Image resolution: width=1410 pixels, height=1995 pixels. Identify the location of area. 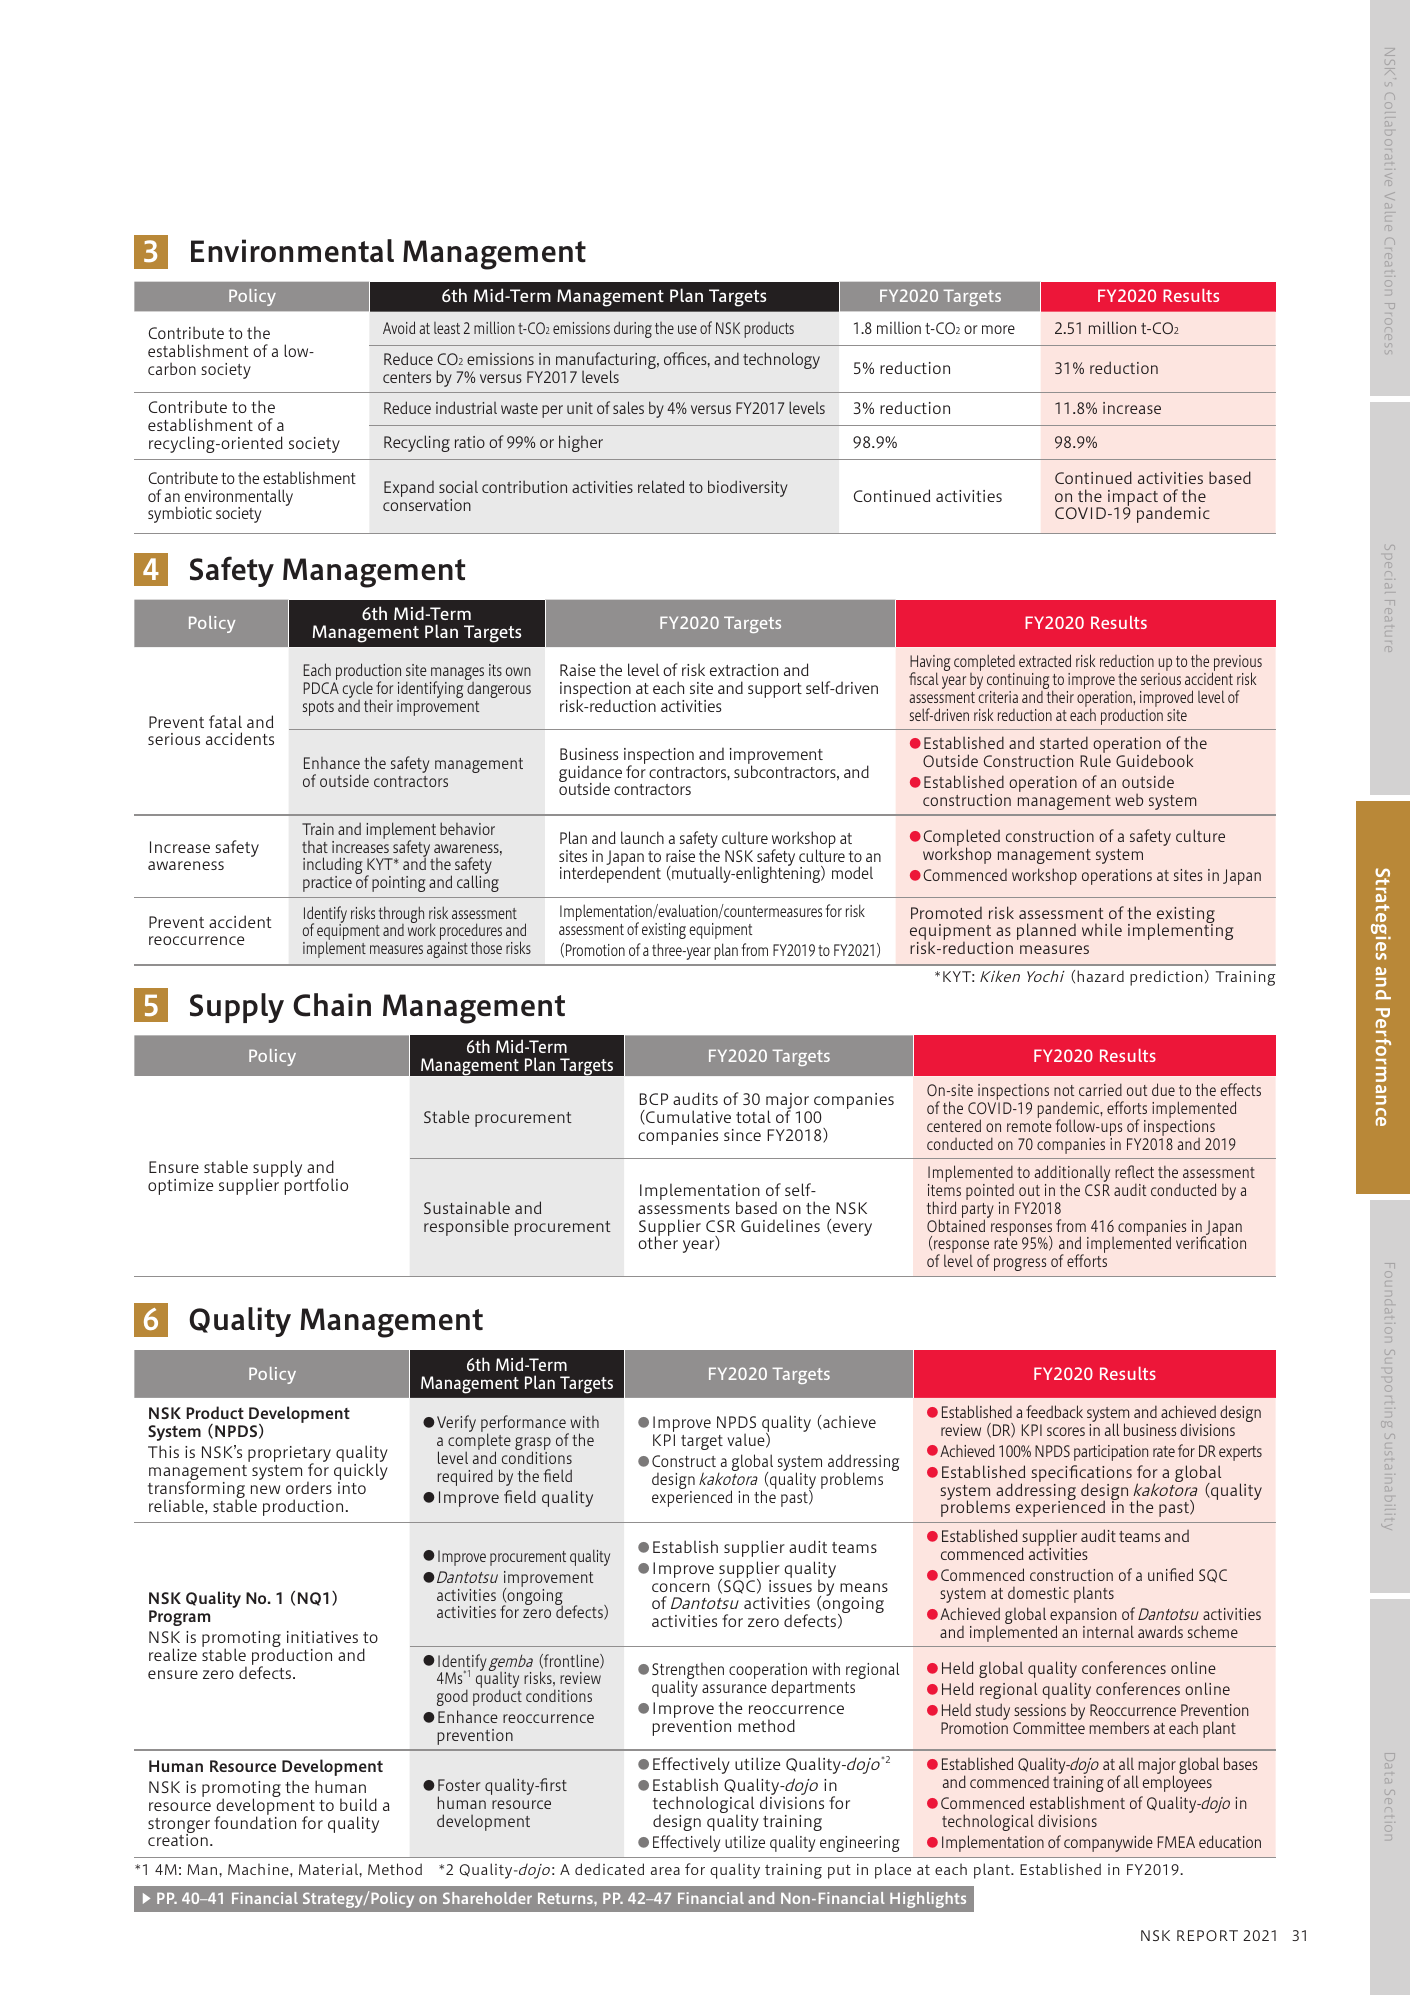
(665, 1871).
